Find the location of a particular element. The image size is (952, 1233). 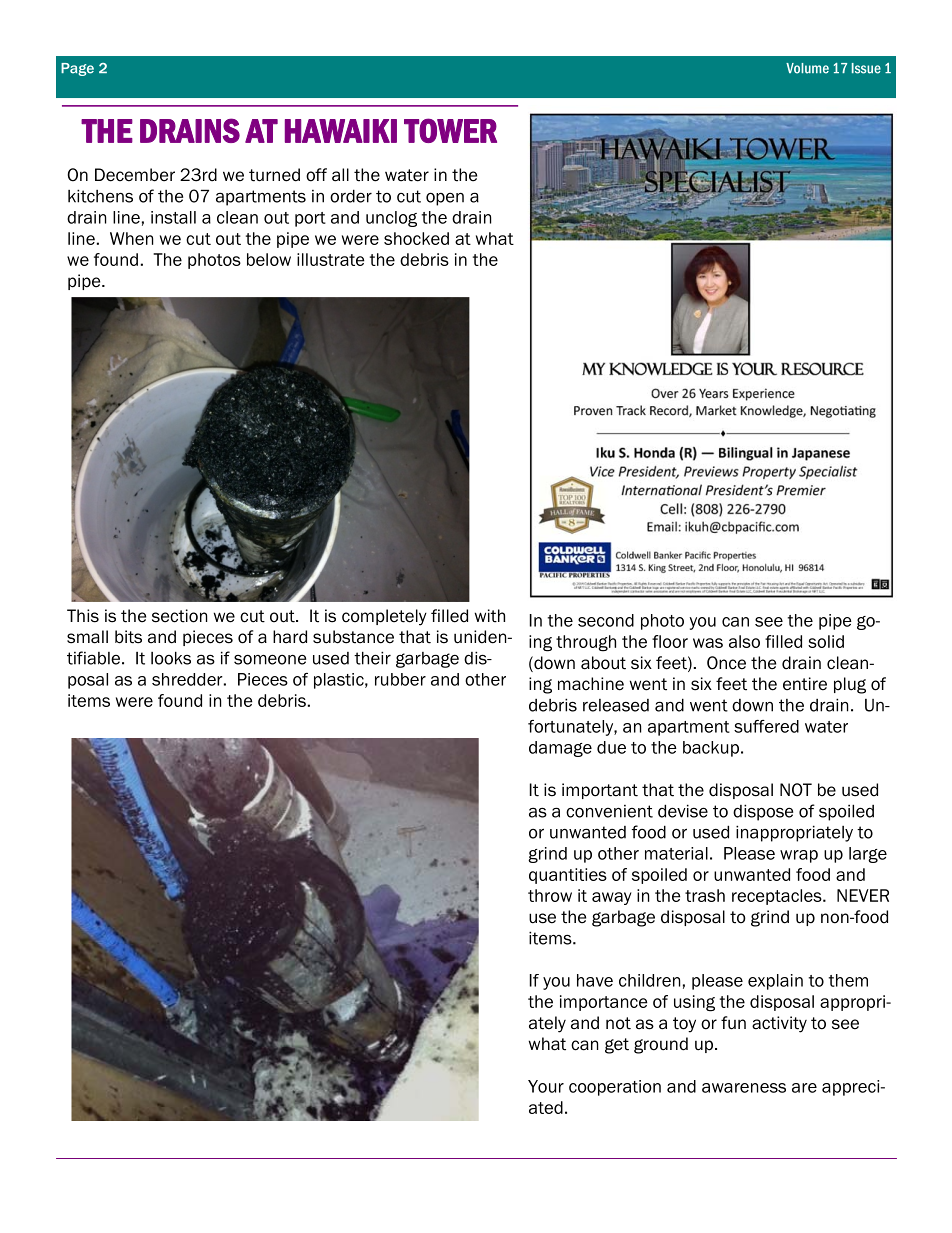

below is located at coordinates (269, 259).
